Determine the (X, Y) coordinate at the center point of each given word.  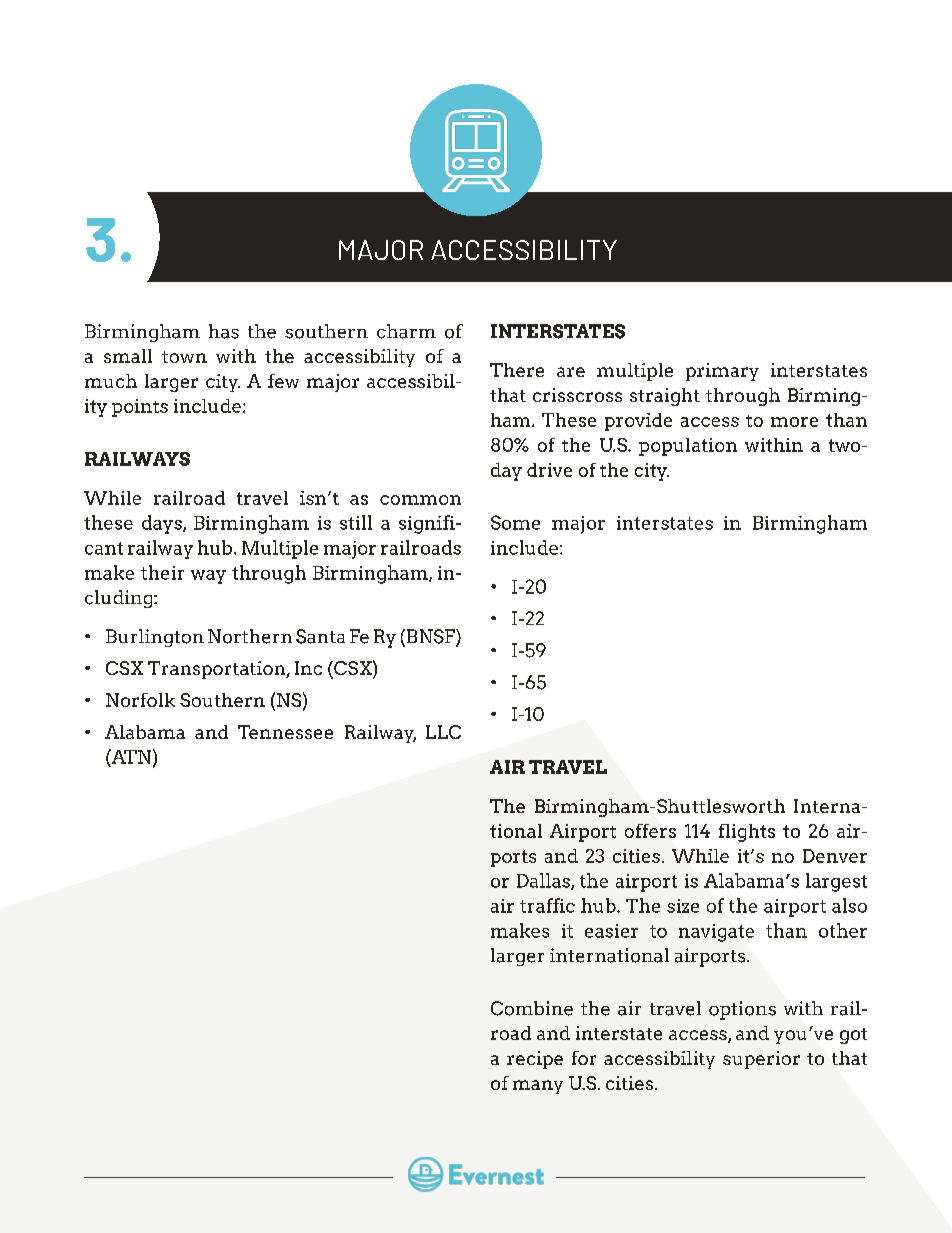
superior (761, 1060)
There (517, 370)
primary (722, 372)
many (538, 1087)
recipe (535, 1060)
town (184, 357)
